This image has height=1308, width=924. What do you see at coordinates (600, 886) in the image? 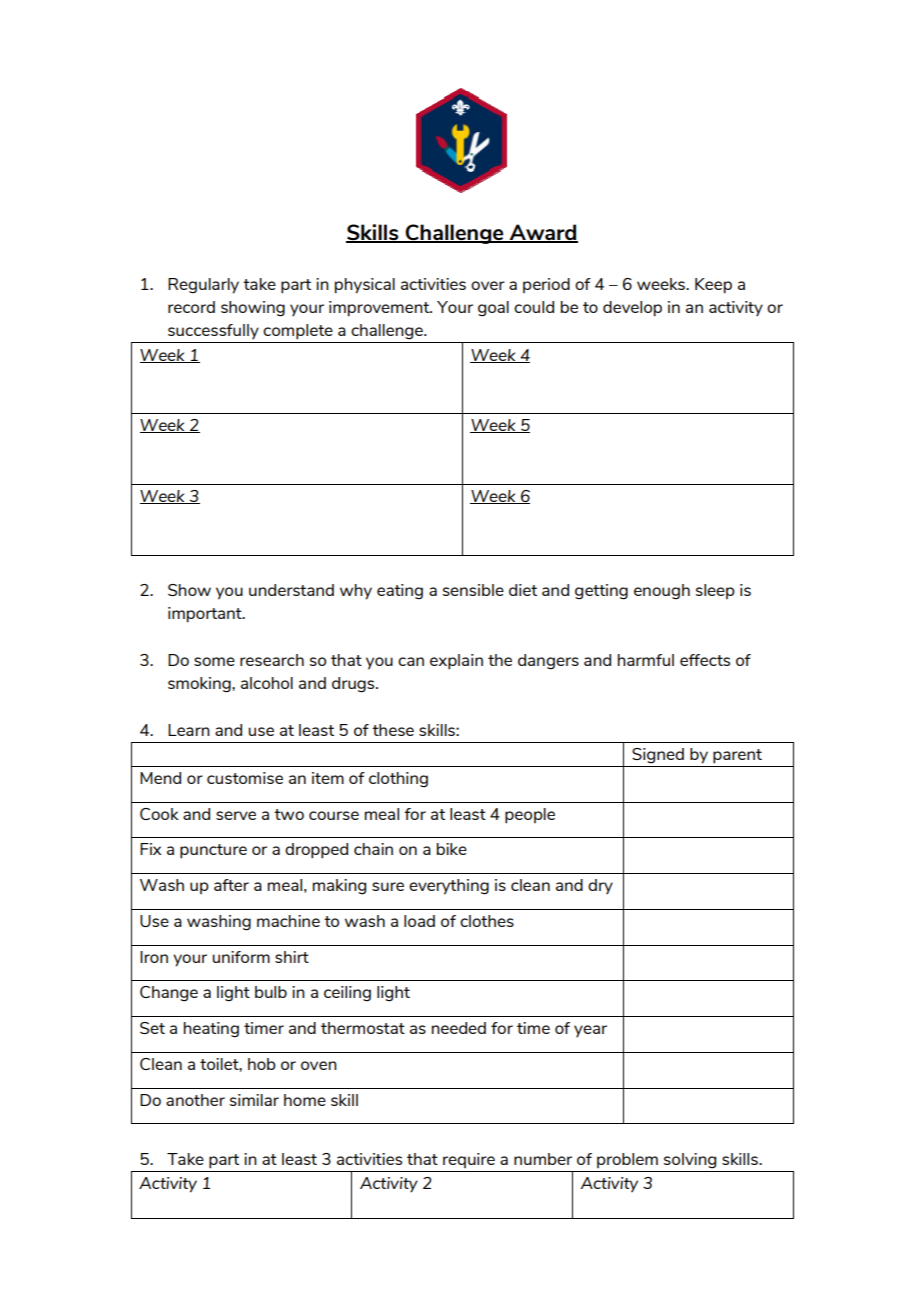
I see `dry` at bounding box center [600, 886].
